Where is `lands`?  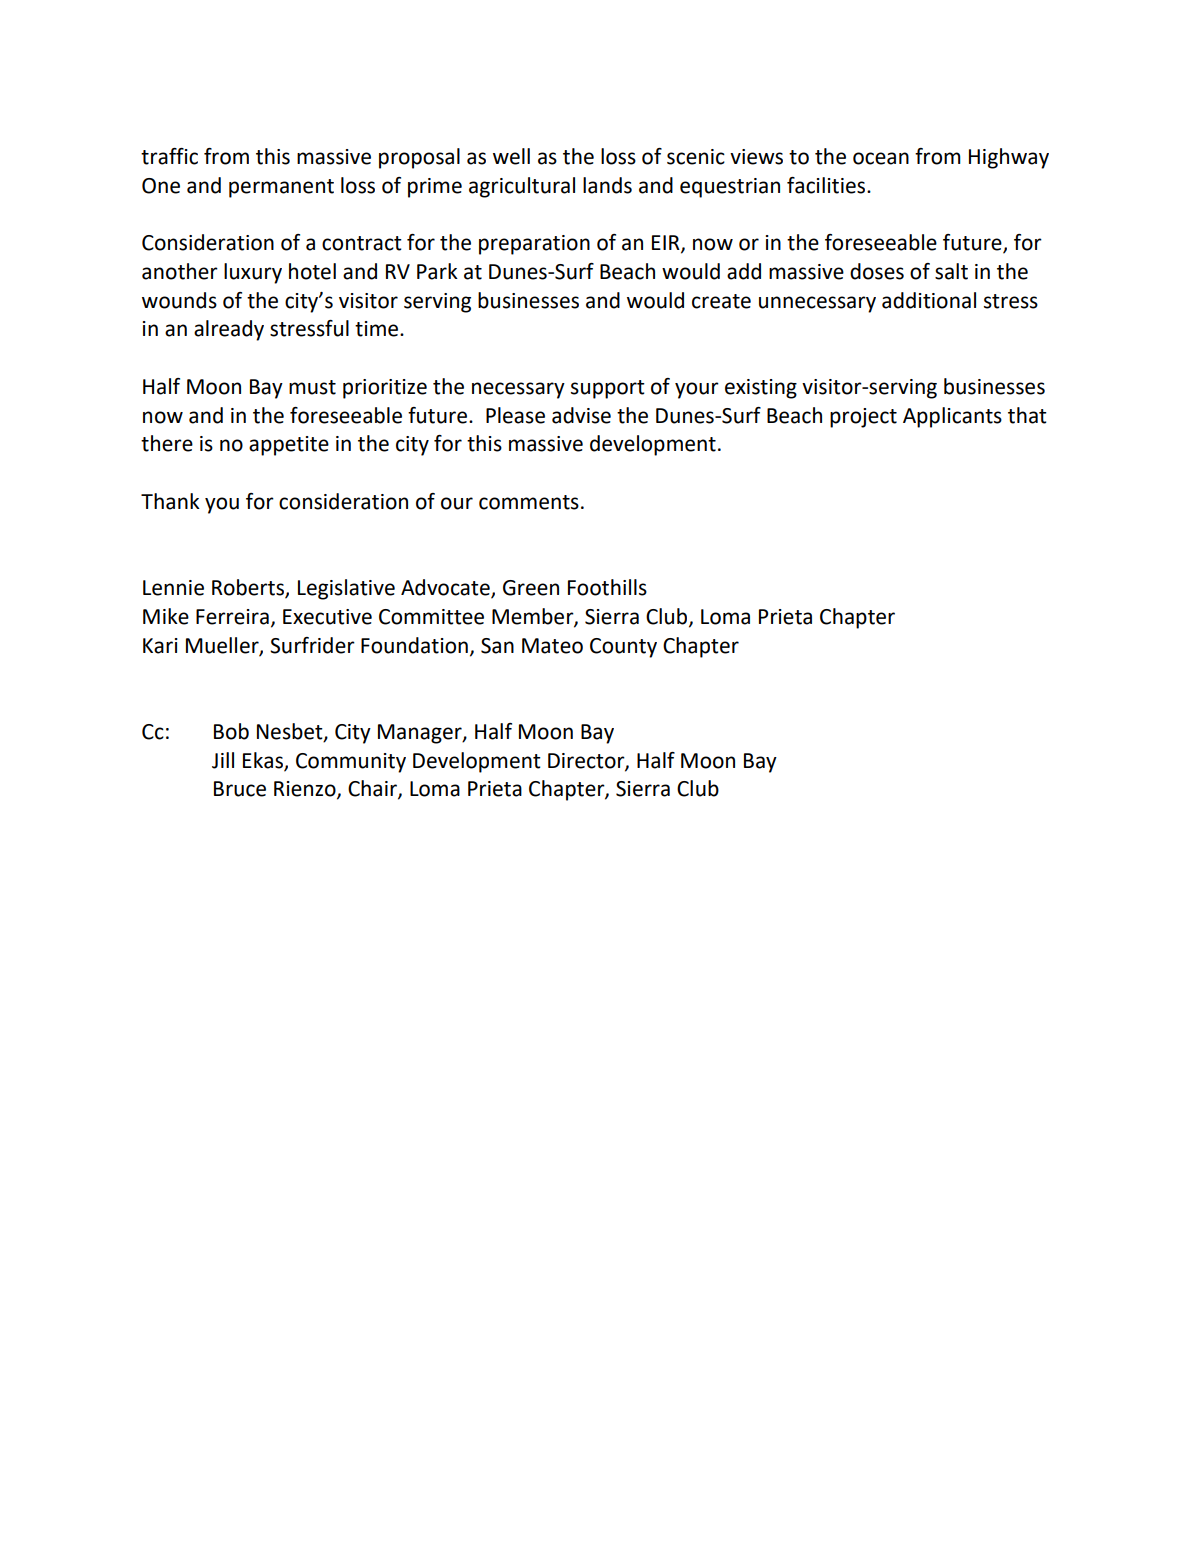
lands is located at coordinates (607, 185).
